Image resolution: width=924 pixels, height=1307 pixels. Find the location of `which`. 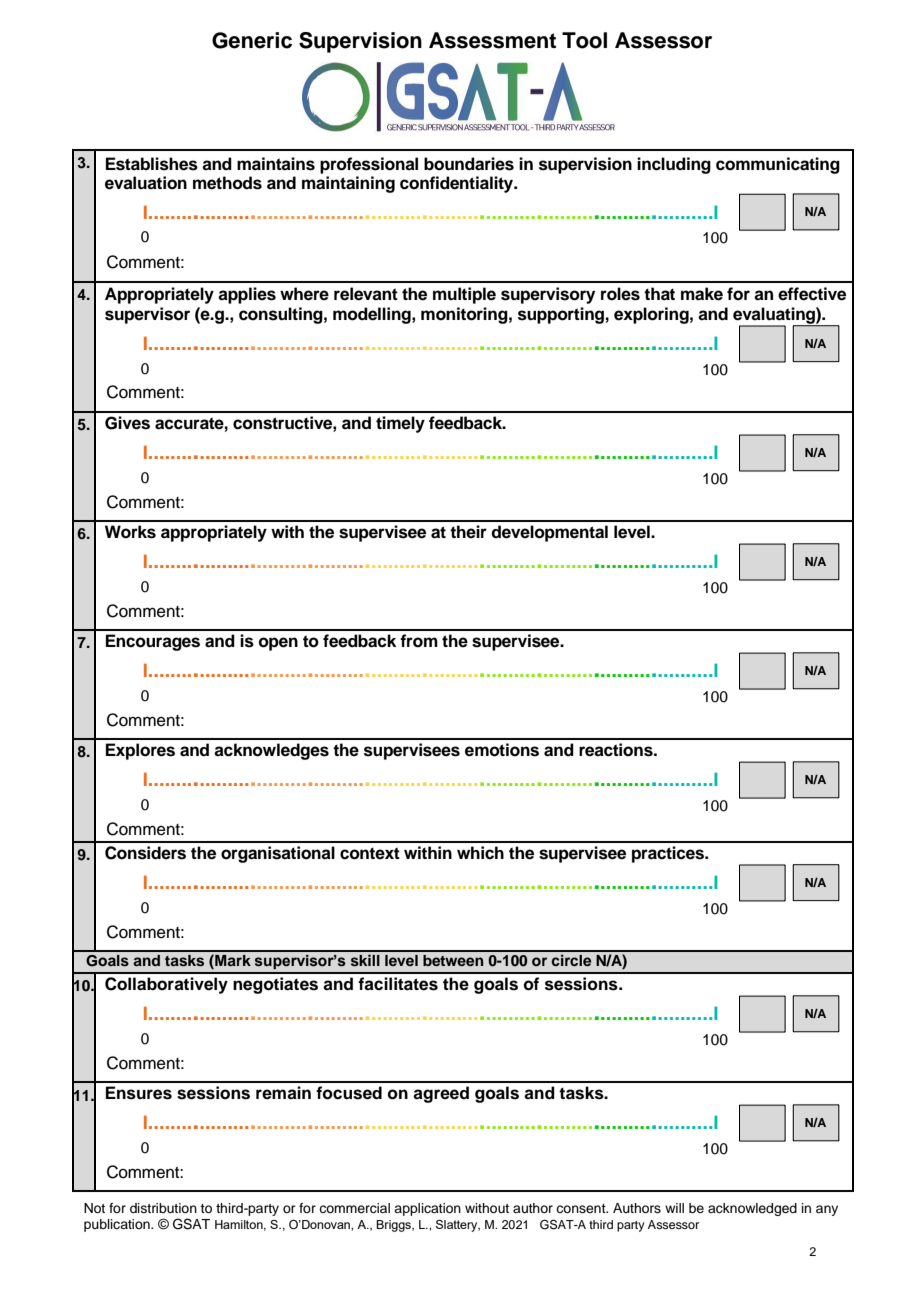

which is located at coordinates (480, 853).
